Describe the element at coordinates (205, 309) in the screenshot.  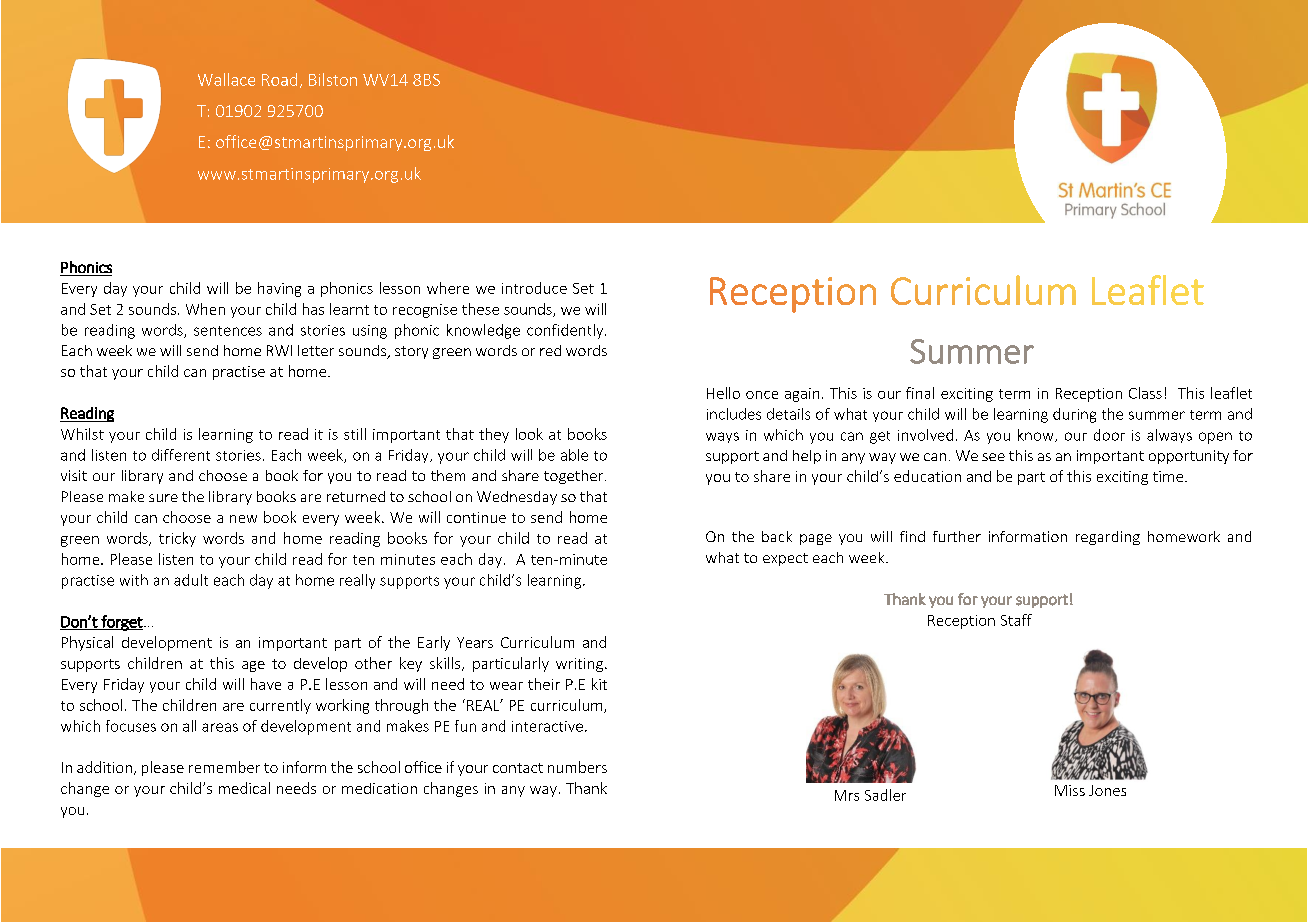
I see `When` at that location.
